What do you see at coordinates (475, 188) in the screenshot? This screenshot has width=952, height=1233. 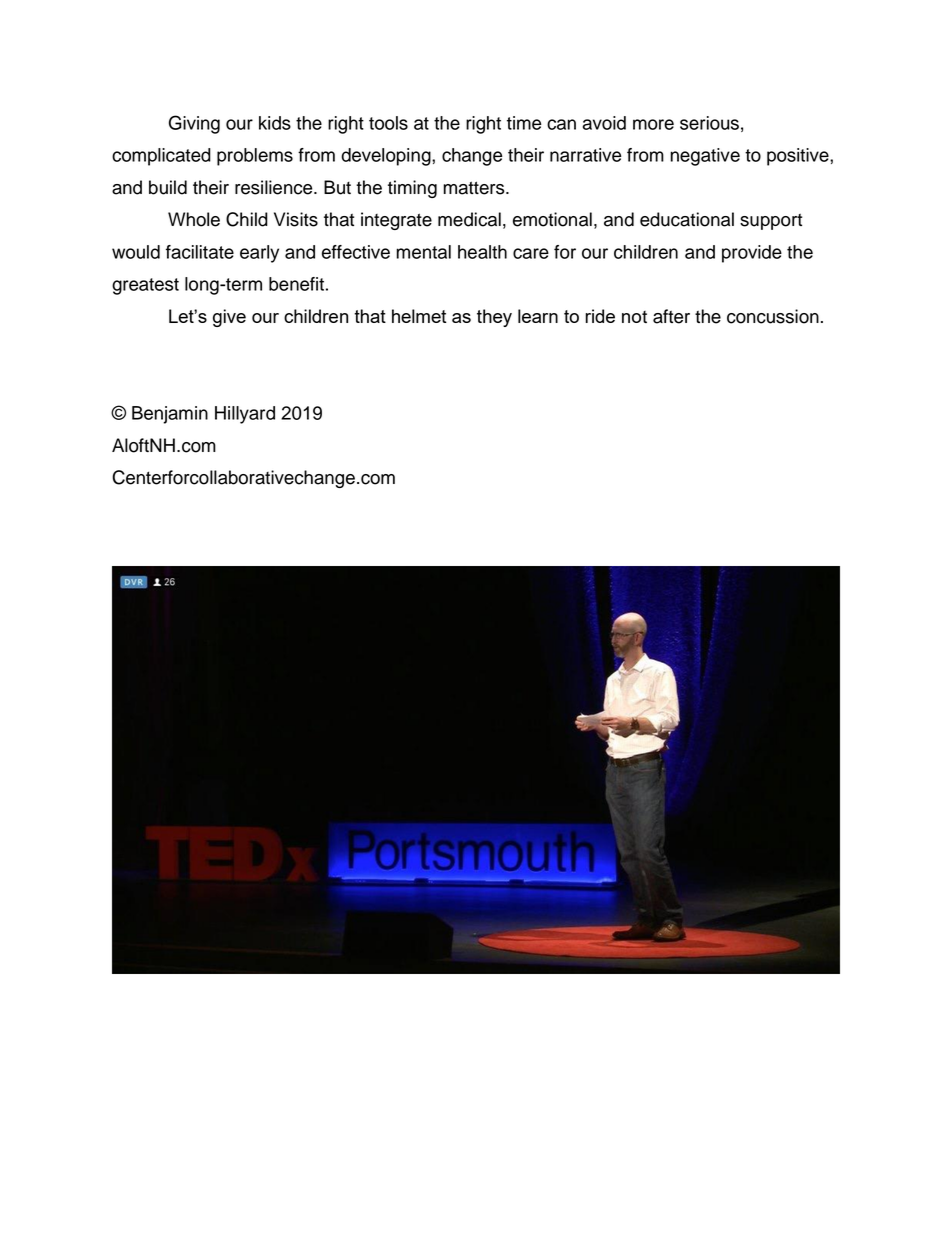 I see `matters` at bounding box center [475, 188].
